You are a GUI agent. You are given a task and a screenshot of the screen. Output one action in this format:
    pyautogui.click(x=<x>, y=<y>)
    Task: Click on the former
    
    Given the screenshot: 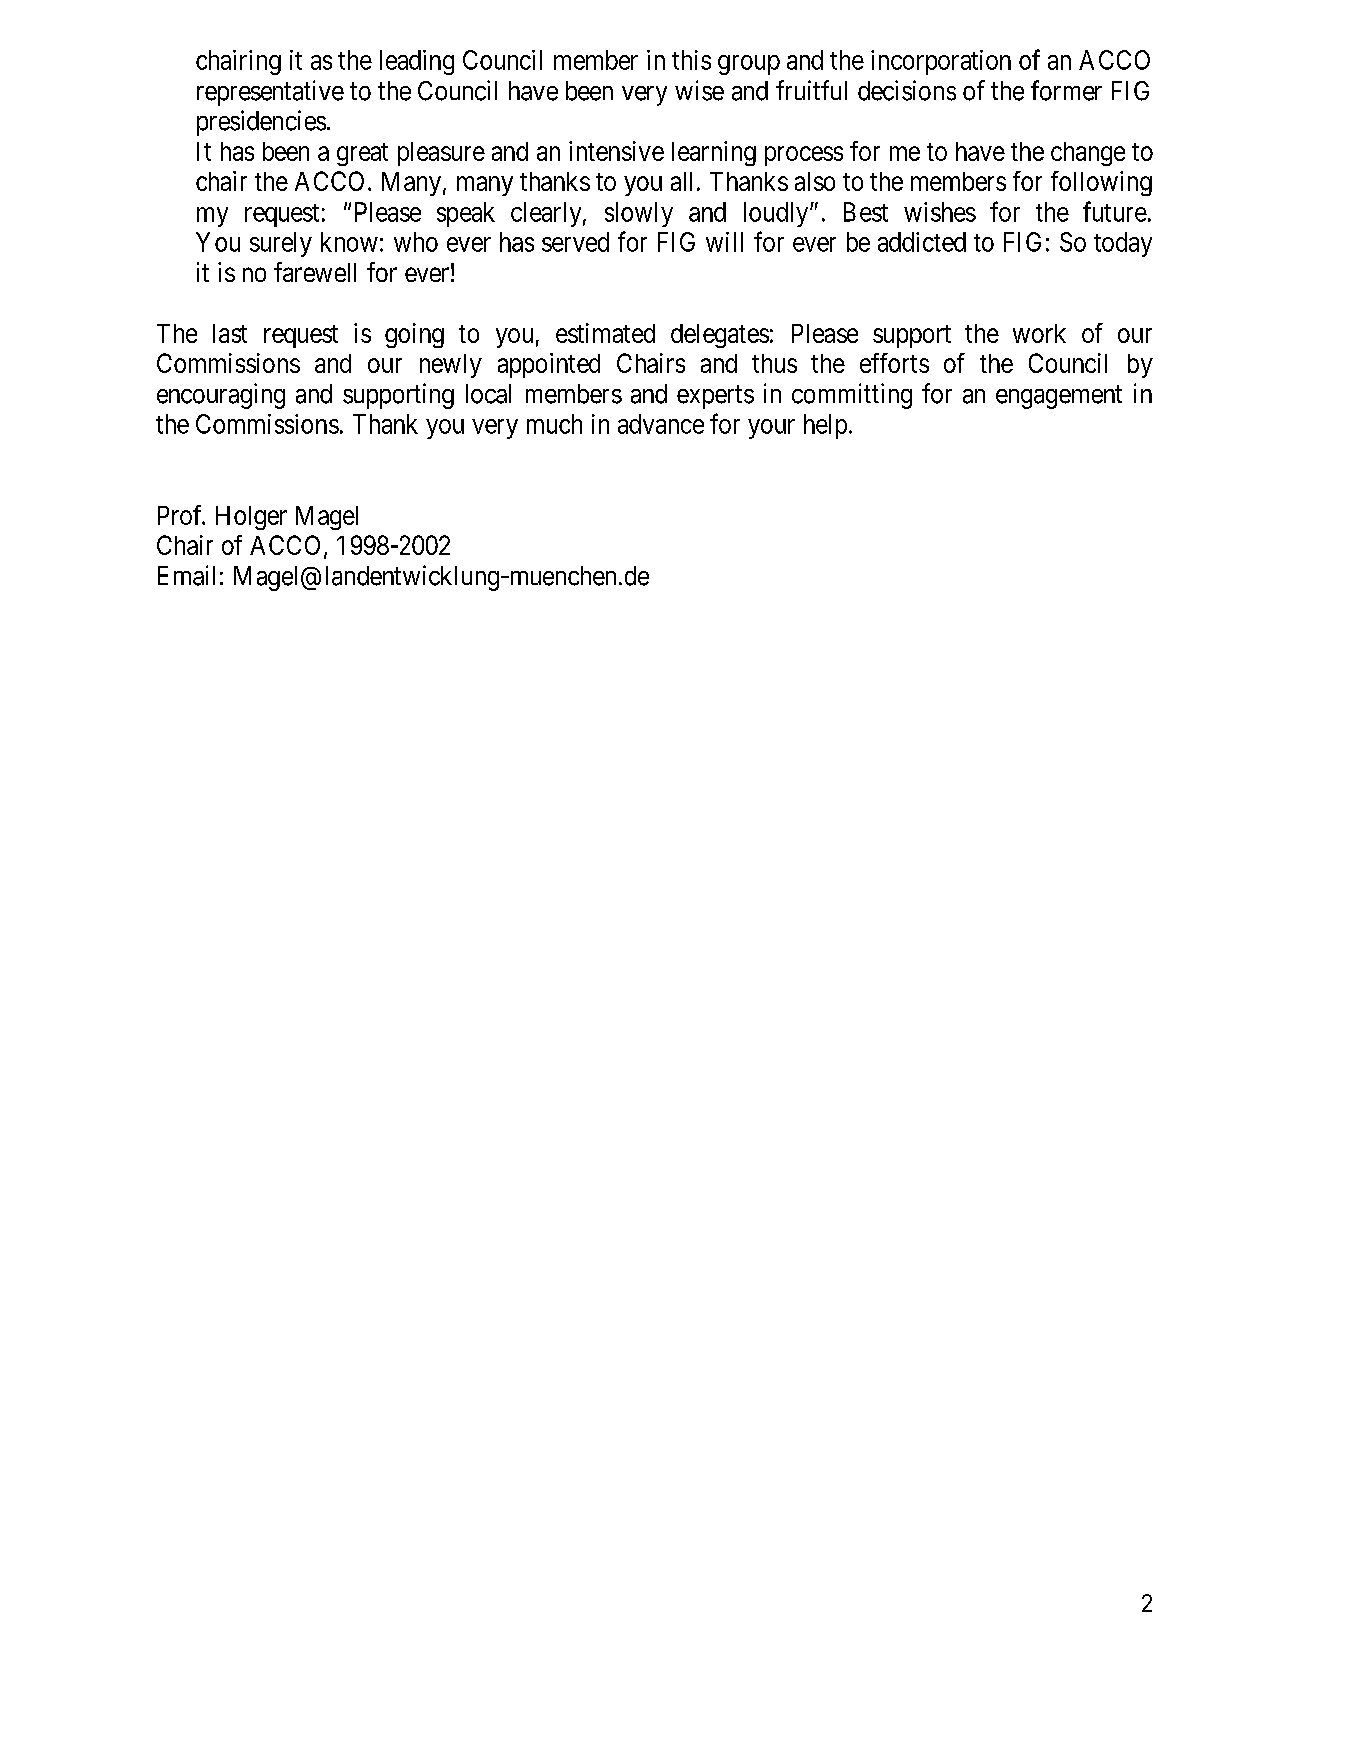 What is the action you would take?
    pyautogui.click(x=1066, y=90)
